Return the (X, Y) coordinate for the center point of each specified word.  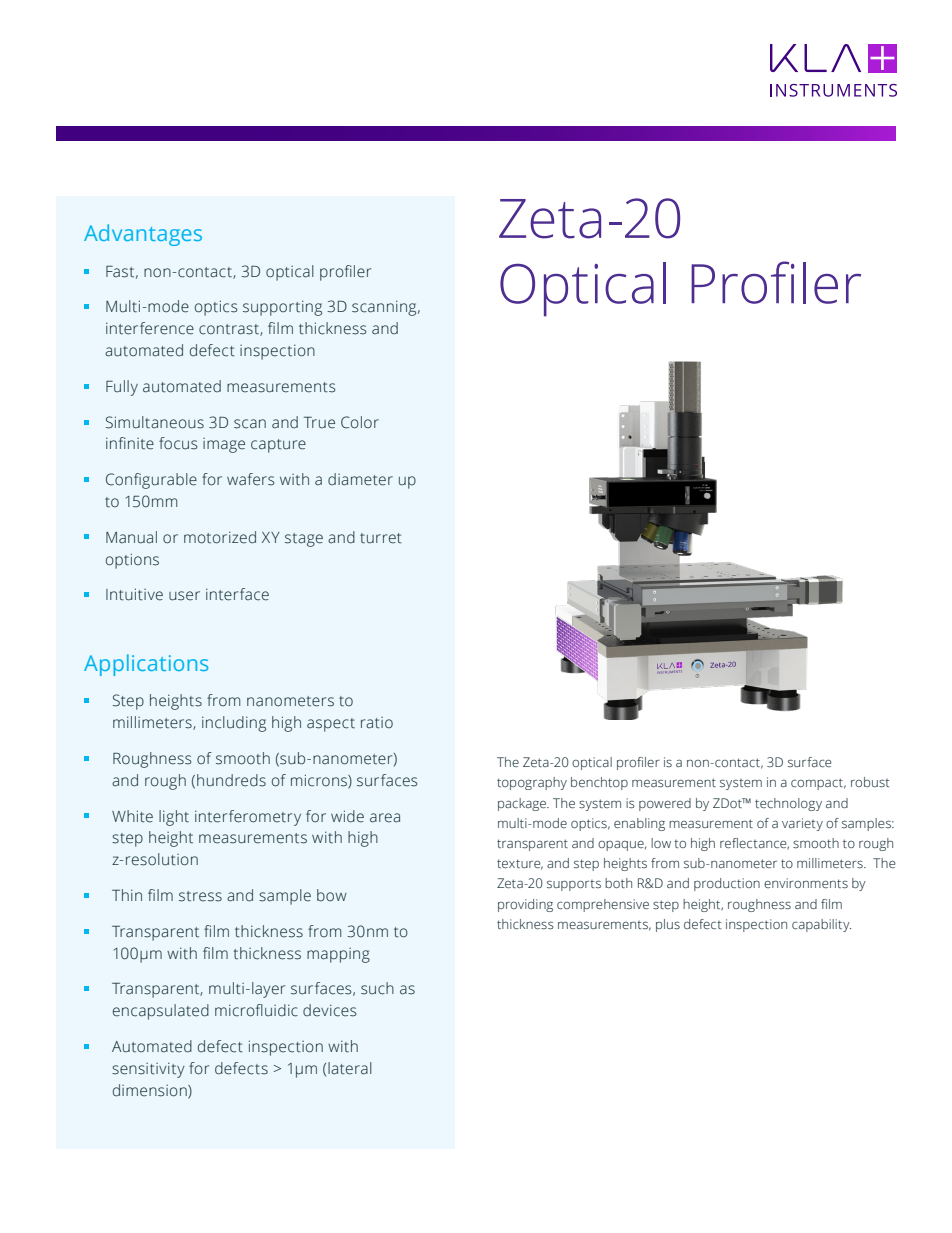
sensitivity (148, 1070)
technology (788, 804)
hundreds (231, 780)
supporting (282, 308)
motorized (220, 537)
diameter (360, 479)
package (523, 804)
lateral (350, 1068)
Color (360, 422)
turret (381, 538)
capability (821, 925)
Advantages (143, 235)
